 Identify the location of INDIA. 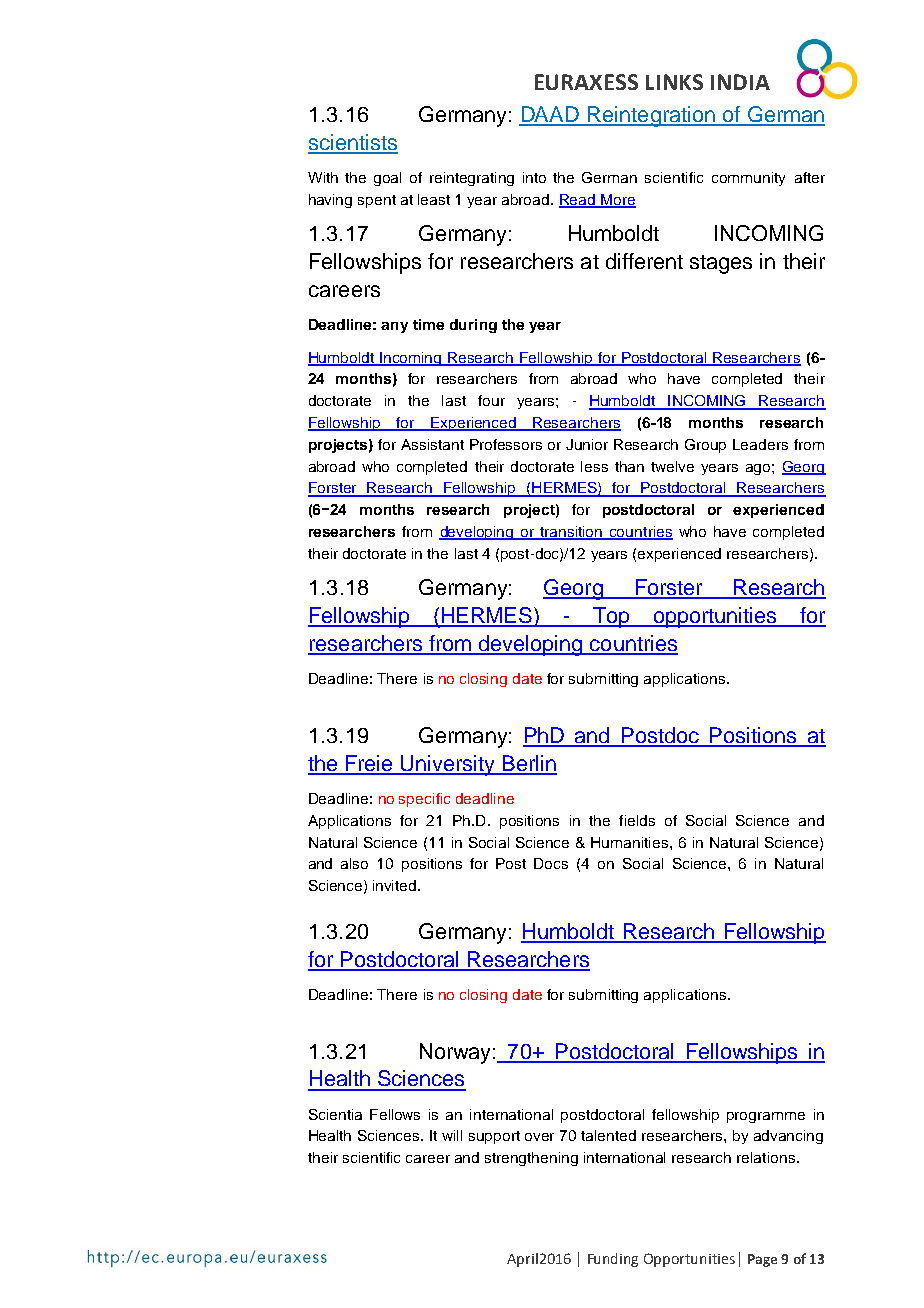
(740, 82).
